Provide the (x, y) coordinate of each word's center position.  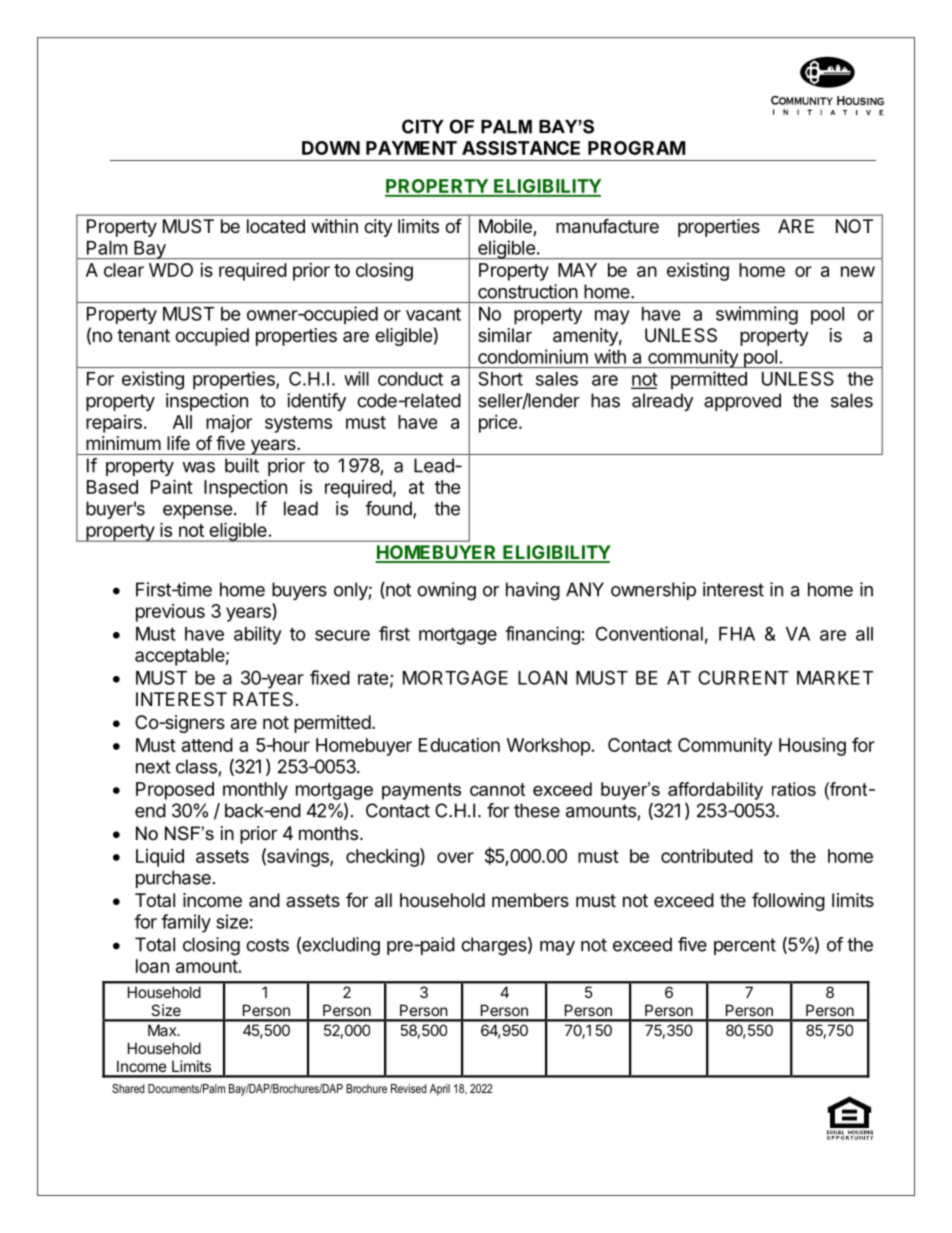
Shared (128, 1088)
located (276, 226)
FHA (737, 634)
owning (446, 591)
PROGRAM (636, 148)
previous (170, 613)
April (440, 1090)
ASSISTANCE (521, 148)
